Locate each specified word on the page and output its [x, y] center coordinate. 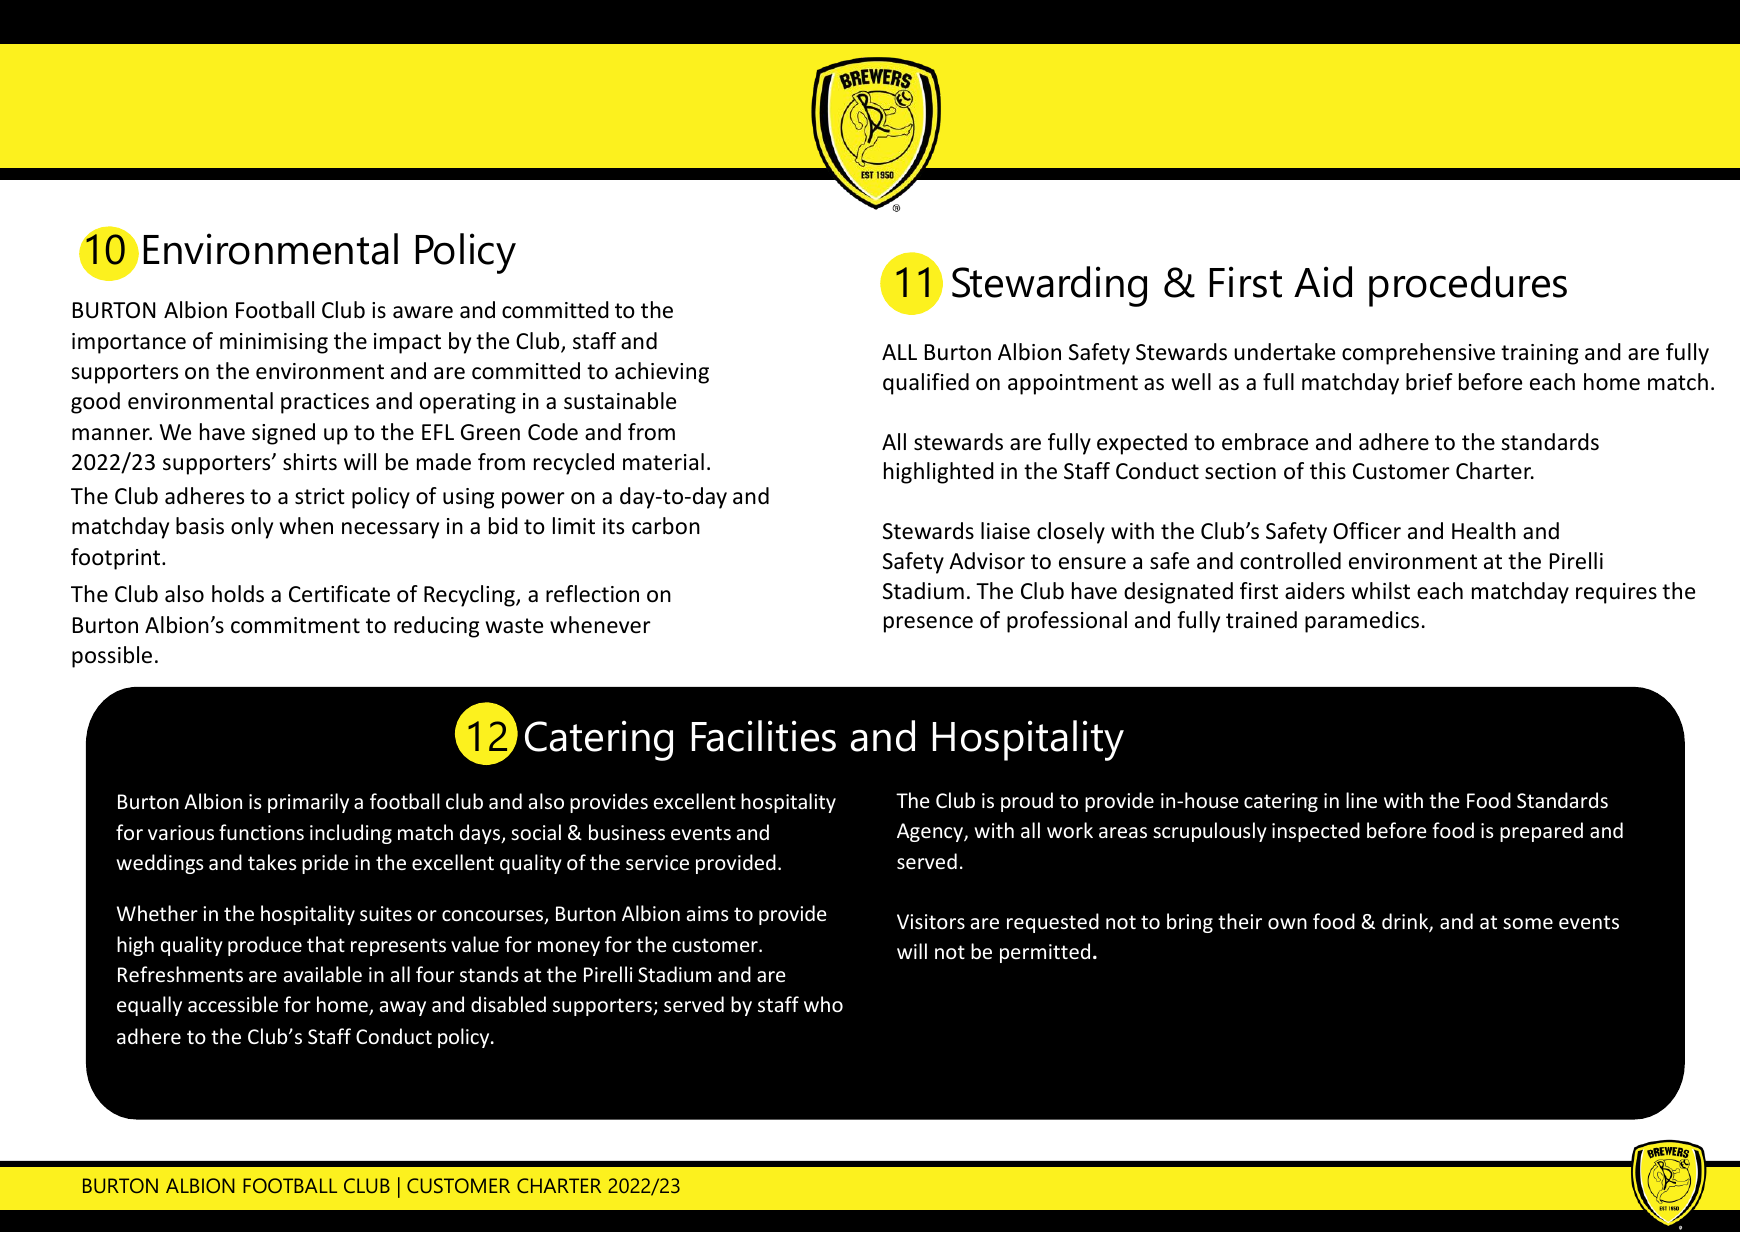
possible [112, 657]
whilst [1381, 591]
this [1328, 470]
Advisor [987, 561]
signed [283, 434]
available [323, 974]
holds [238, 594]
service [657, 863]
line [1361, 800]
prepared [1541, 832]
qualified [926, 384]
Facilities [764, 736]
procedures [1468, 286]
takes [272, 862]
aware [423, 312]
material [663, 462]
